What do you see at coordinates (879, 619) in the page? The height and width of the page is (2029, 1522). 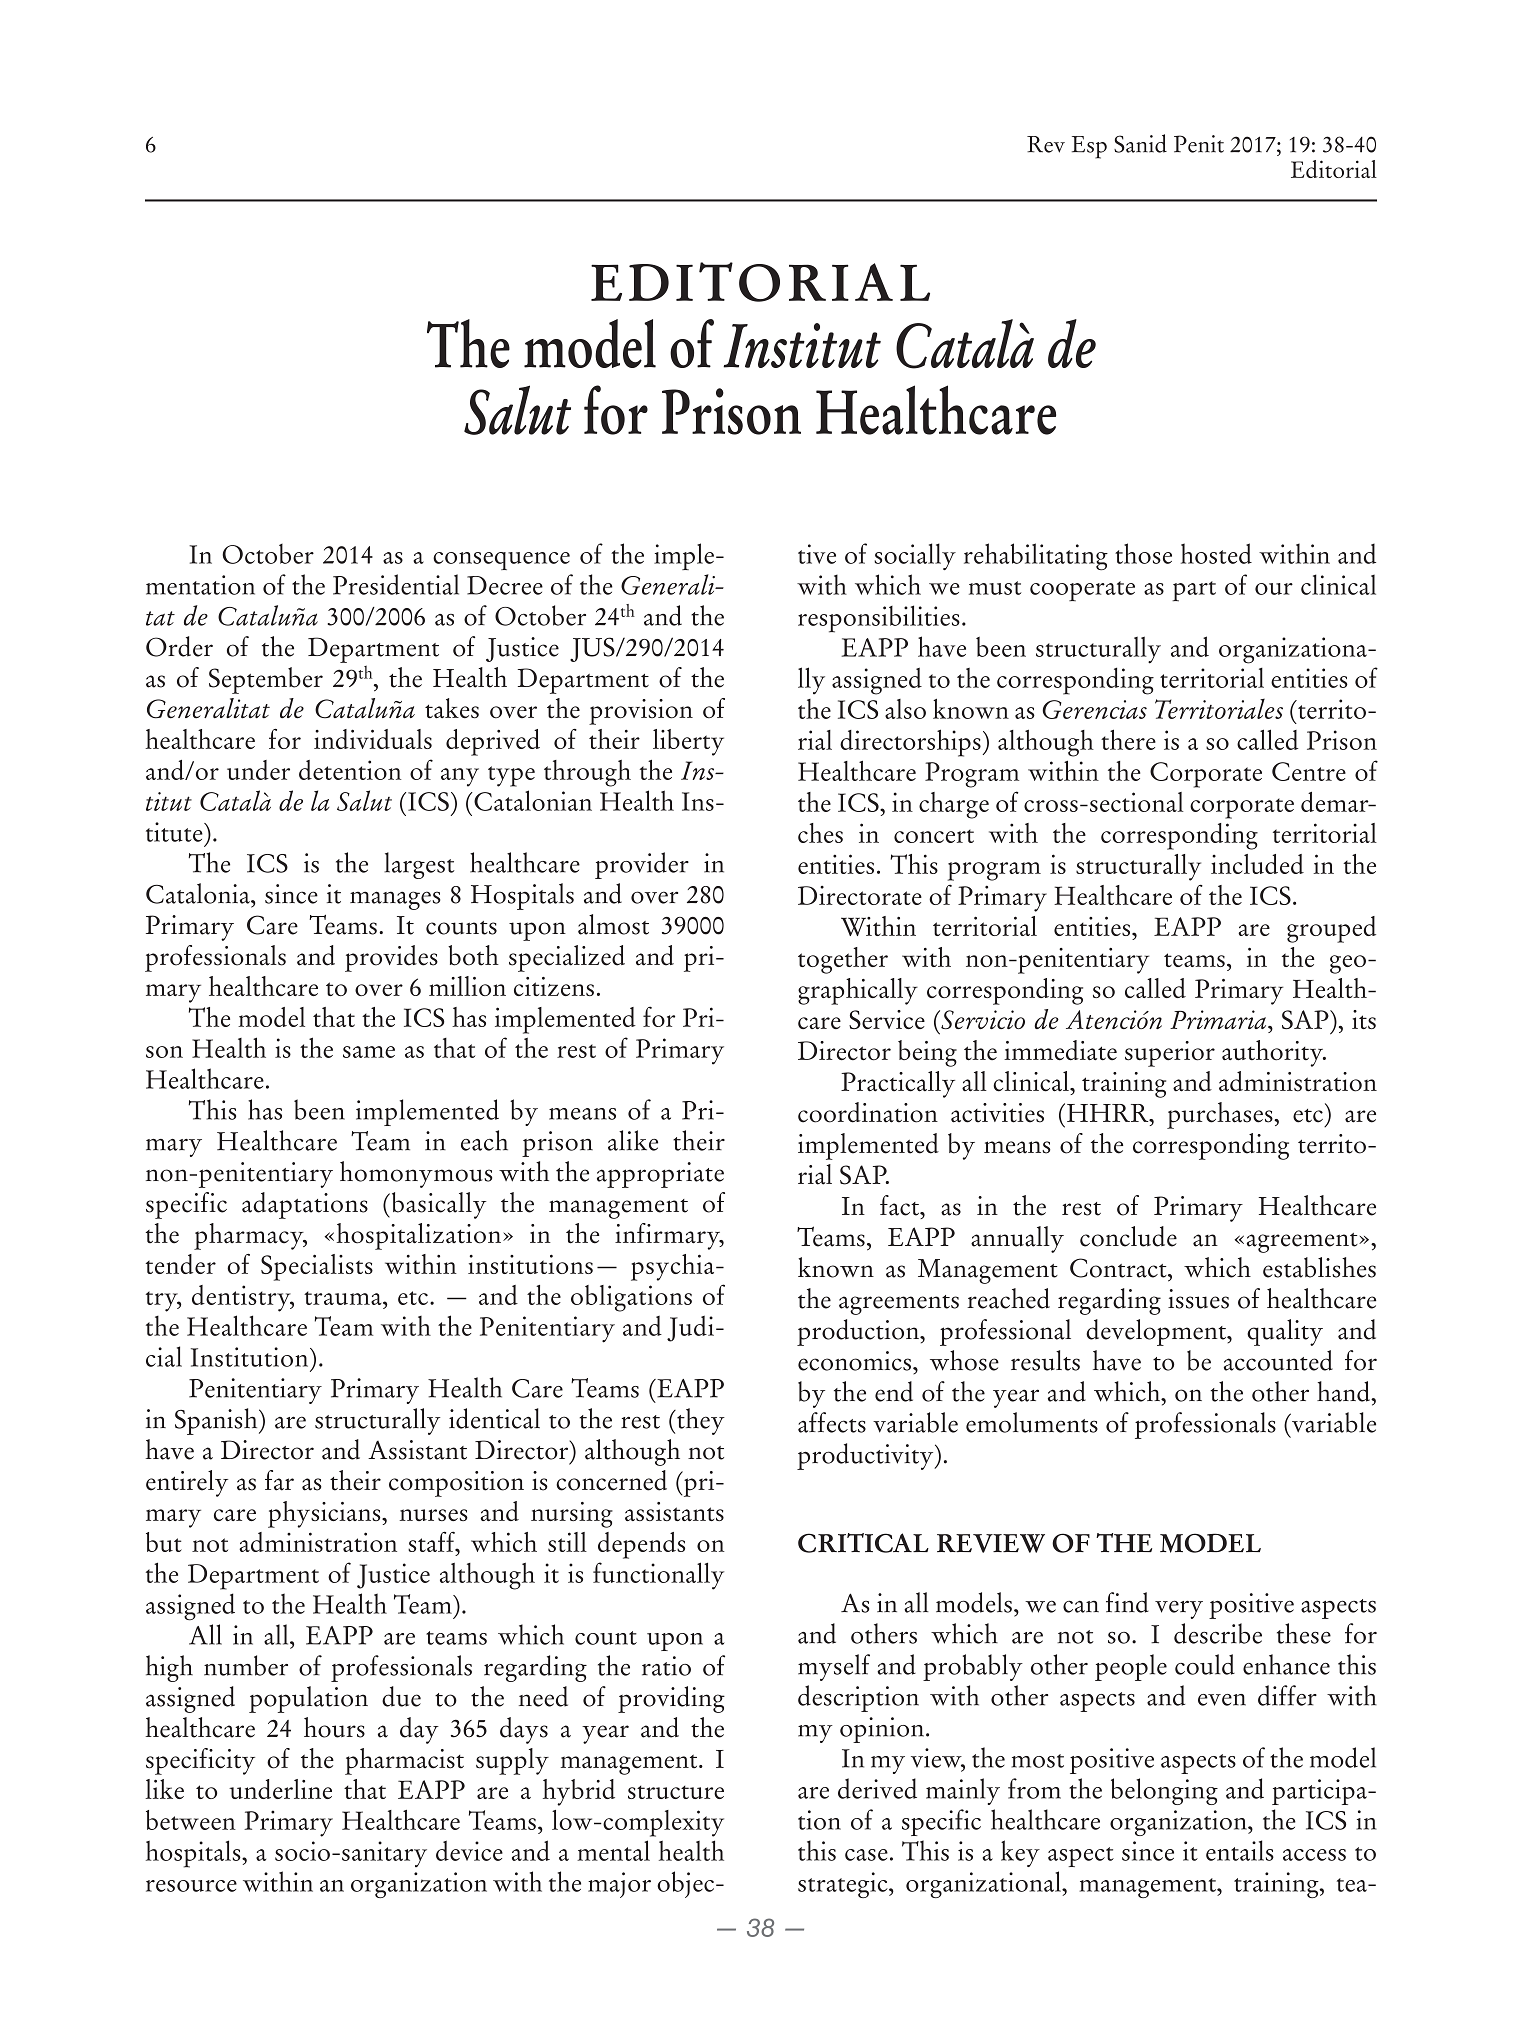 I see `responsibilities` at bounding box center [879, 619].
